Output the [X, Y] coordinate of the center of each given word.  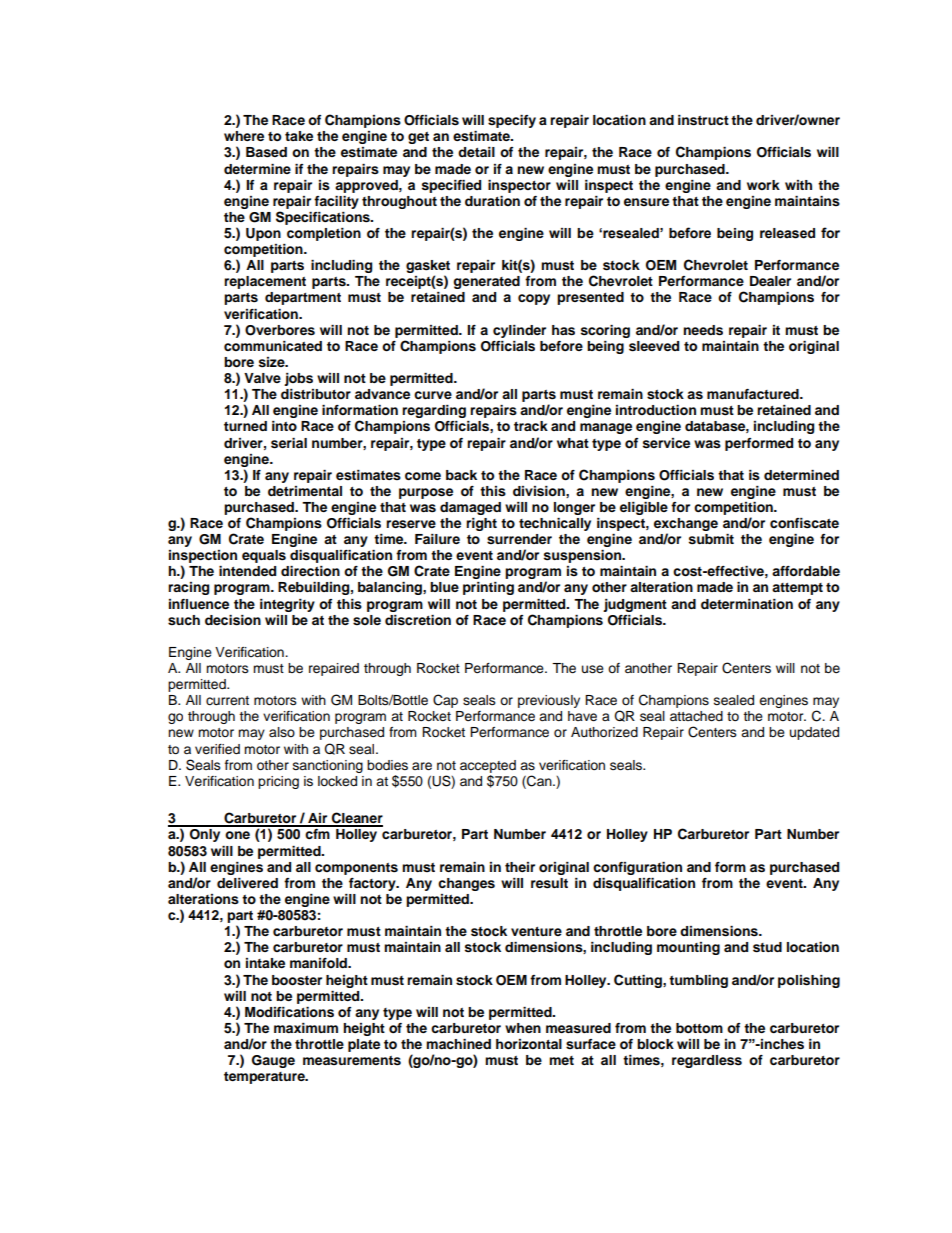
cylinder [519, 331]
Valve [262, 378]
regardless [707, 1061]
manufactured [754, 394]
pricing [278, 782]
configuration [637, 868]
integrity [287, 605]
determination [747, 604]
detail [476, 152]
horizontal [529, 1044]
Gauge [273, 1061]
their [520, 867]
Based [266, 152]
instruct [703, 120]
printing [488, 588]
